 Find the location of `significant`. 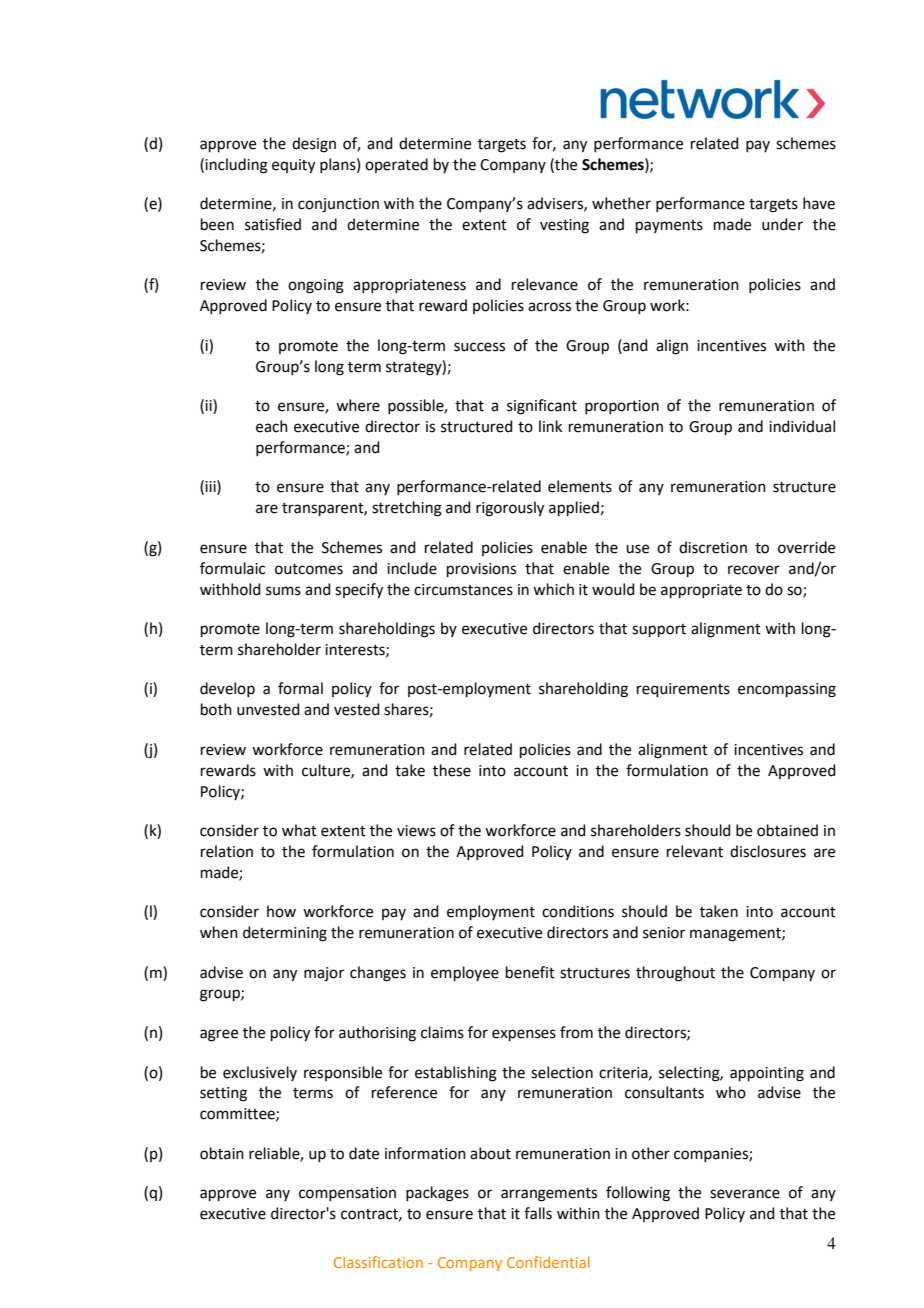

significant is located at coordinates (542, 407).
